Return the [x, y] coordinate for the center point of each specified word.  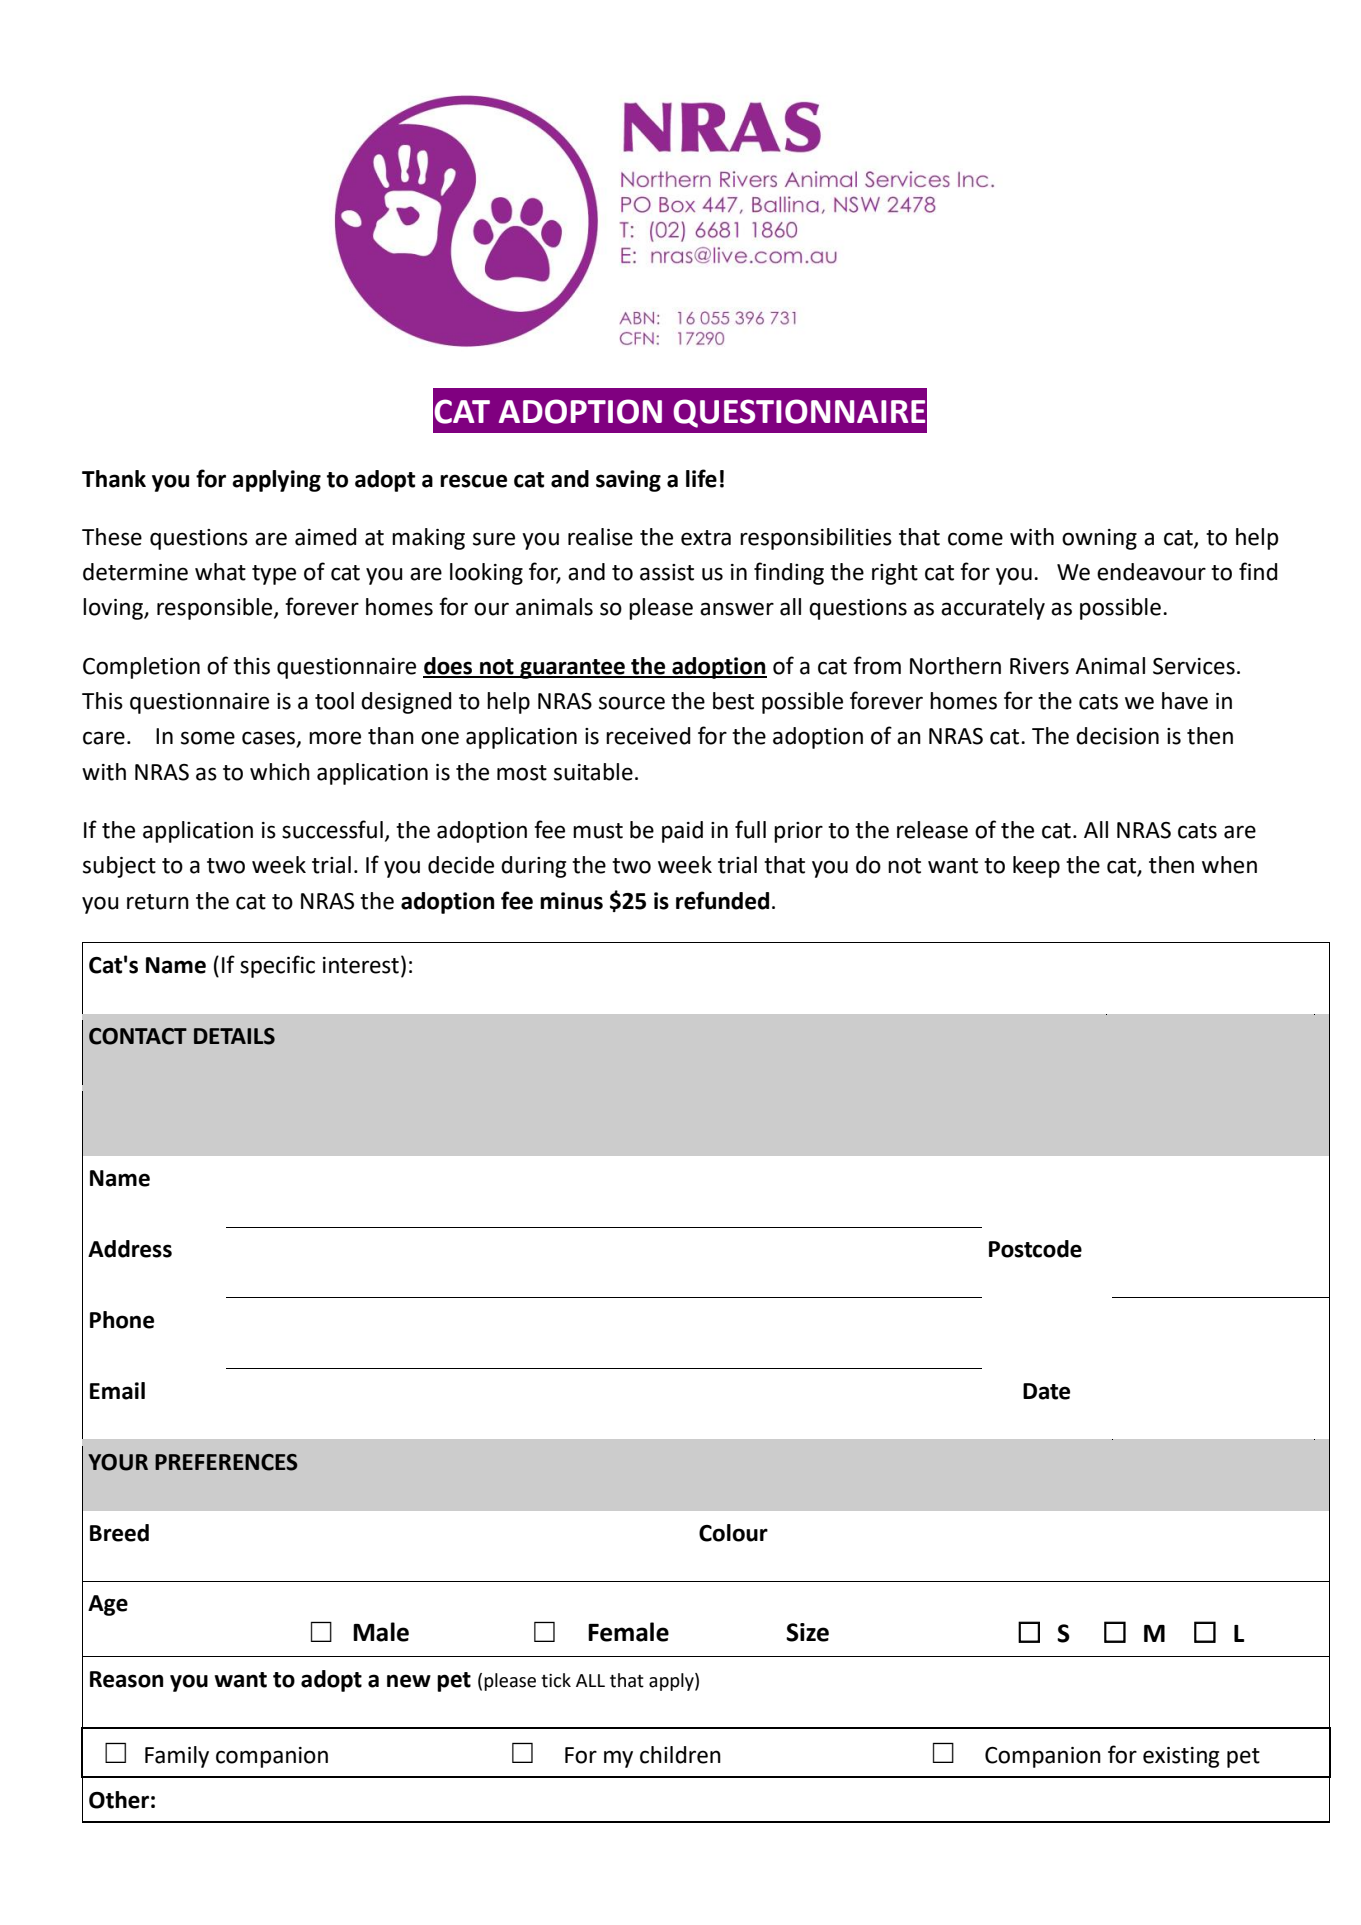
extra [706, 538]
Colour [733, 1533]
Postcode [1035, 1249]
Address [130, 1249]
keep [1036, 867]
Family [177, 1757]
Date [1046, 1391]
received [648, 736]
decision [1117, 736]
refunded [722, 900]
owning [1099, 539]
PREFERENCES [226, 1462]
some [208, 738]
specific [277, 966]
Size [807, 1632]
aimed [325, 537]
